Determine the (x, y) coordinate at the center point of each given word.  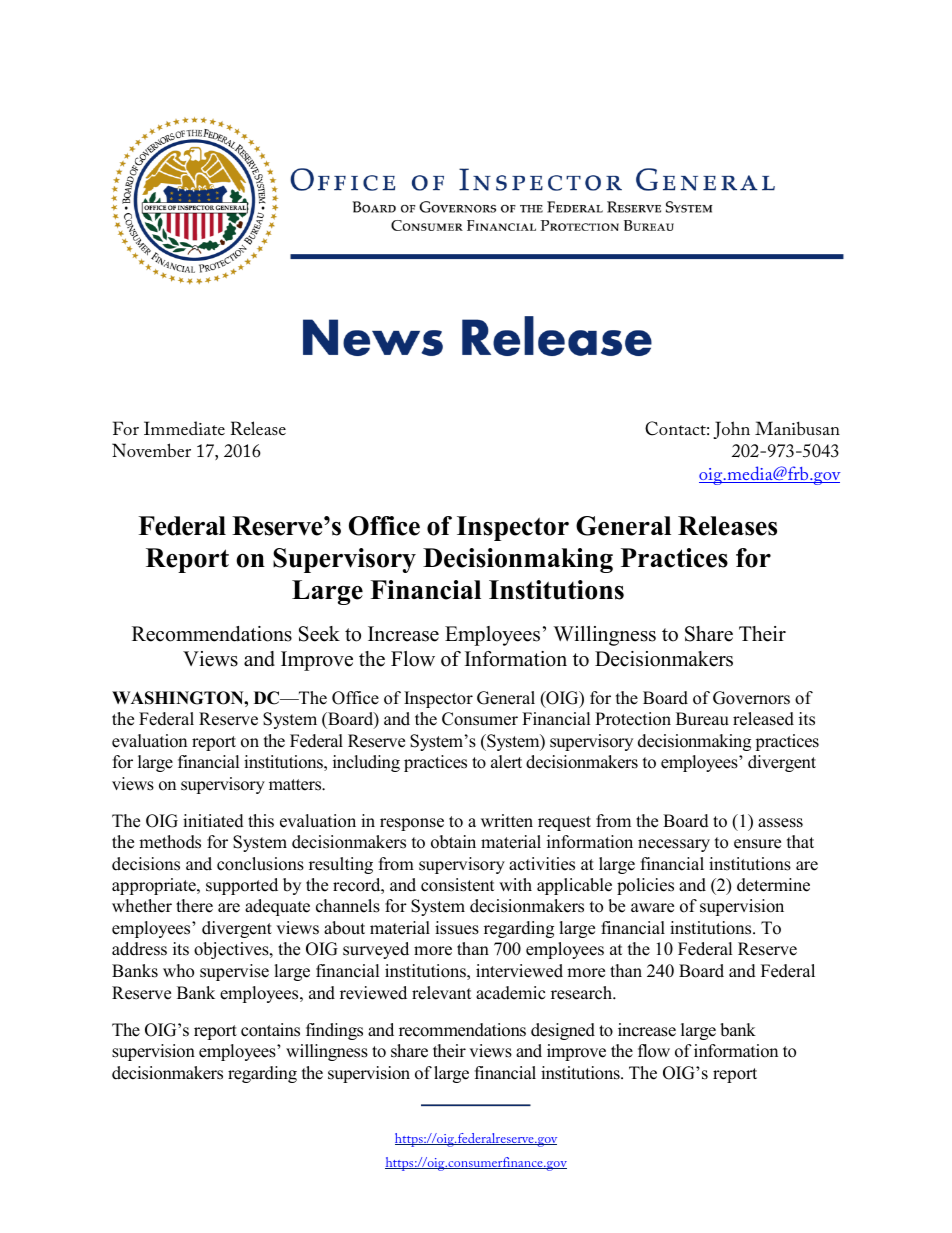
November (151, 450)
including (366, 763)
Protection (633, 719)
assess (780, 823)
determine (773, 885)
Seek (319, 634)
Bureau (702, 719)
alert (506, 762)
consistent (458, 885)
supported (242, 886)
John (731, 430)
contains (270, 1030)
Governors (751, 698)
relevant (442, 993)
